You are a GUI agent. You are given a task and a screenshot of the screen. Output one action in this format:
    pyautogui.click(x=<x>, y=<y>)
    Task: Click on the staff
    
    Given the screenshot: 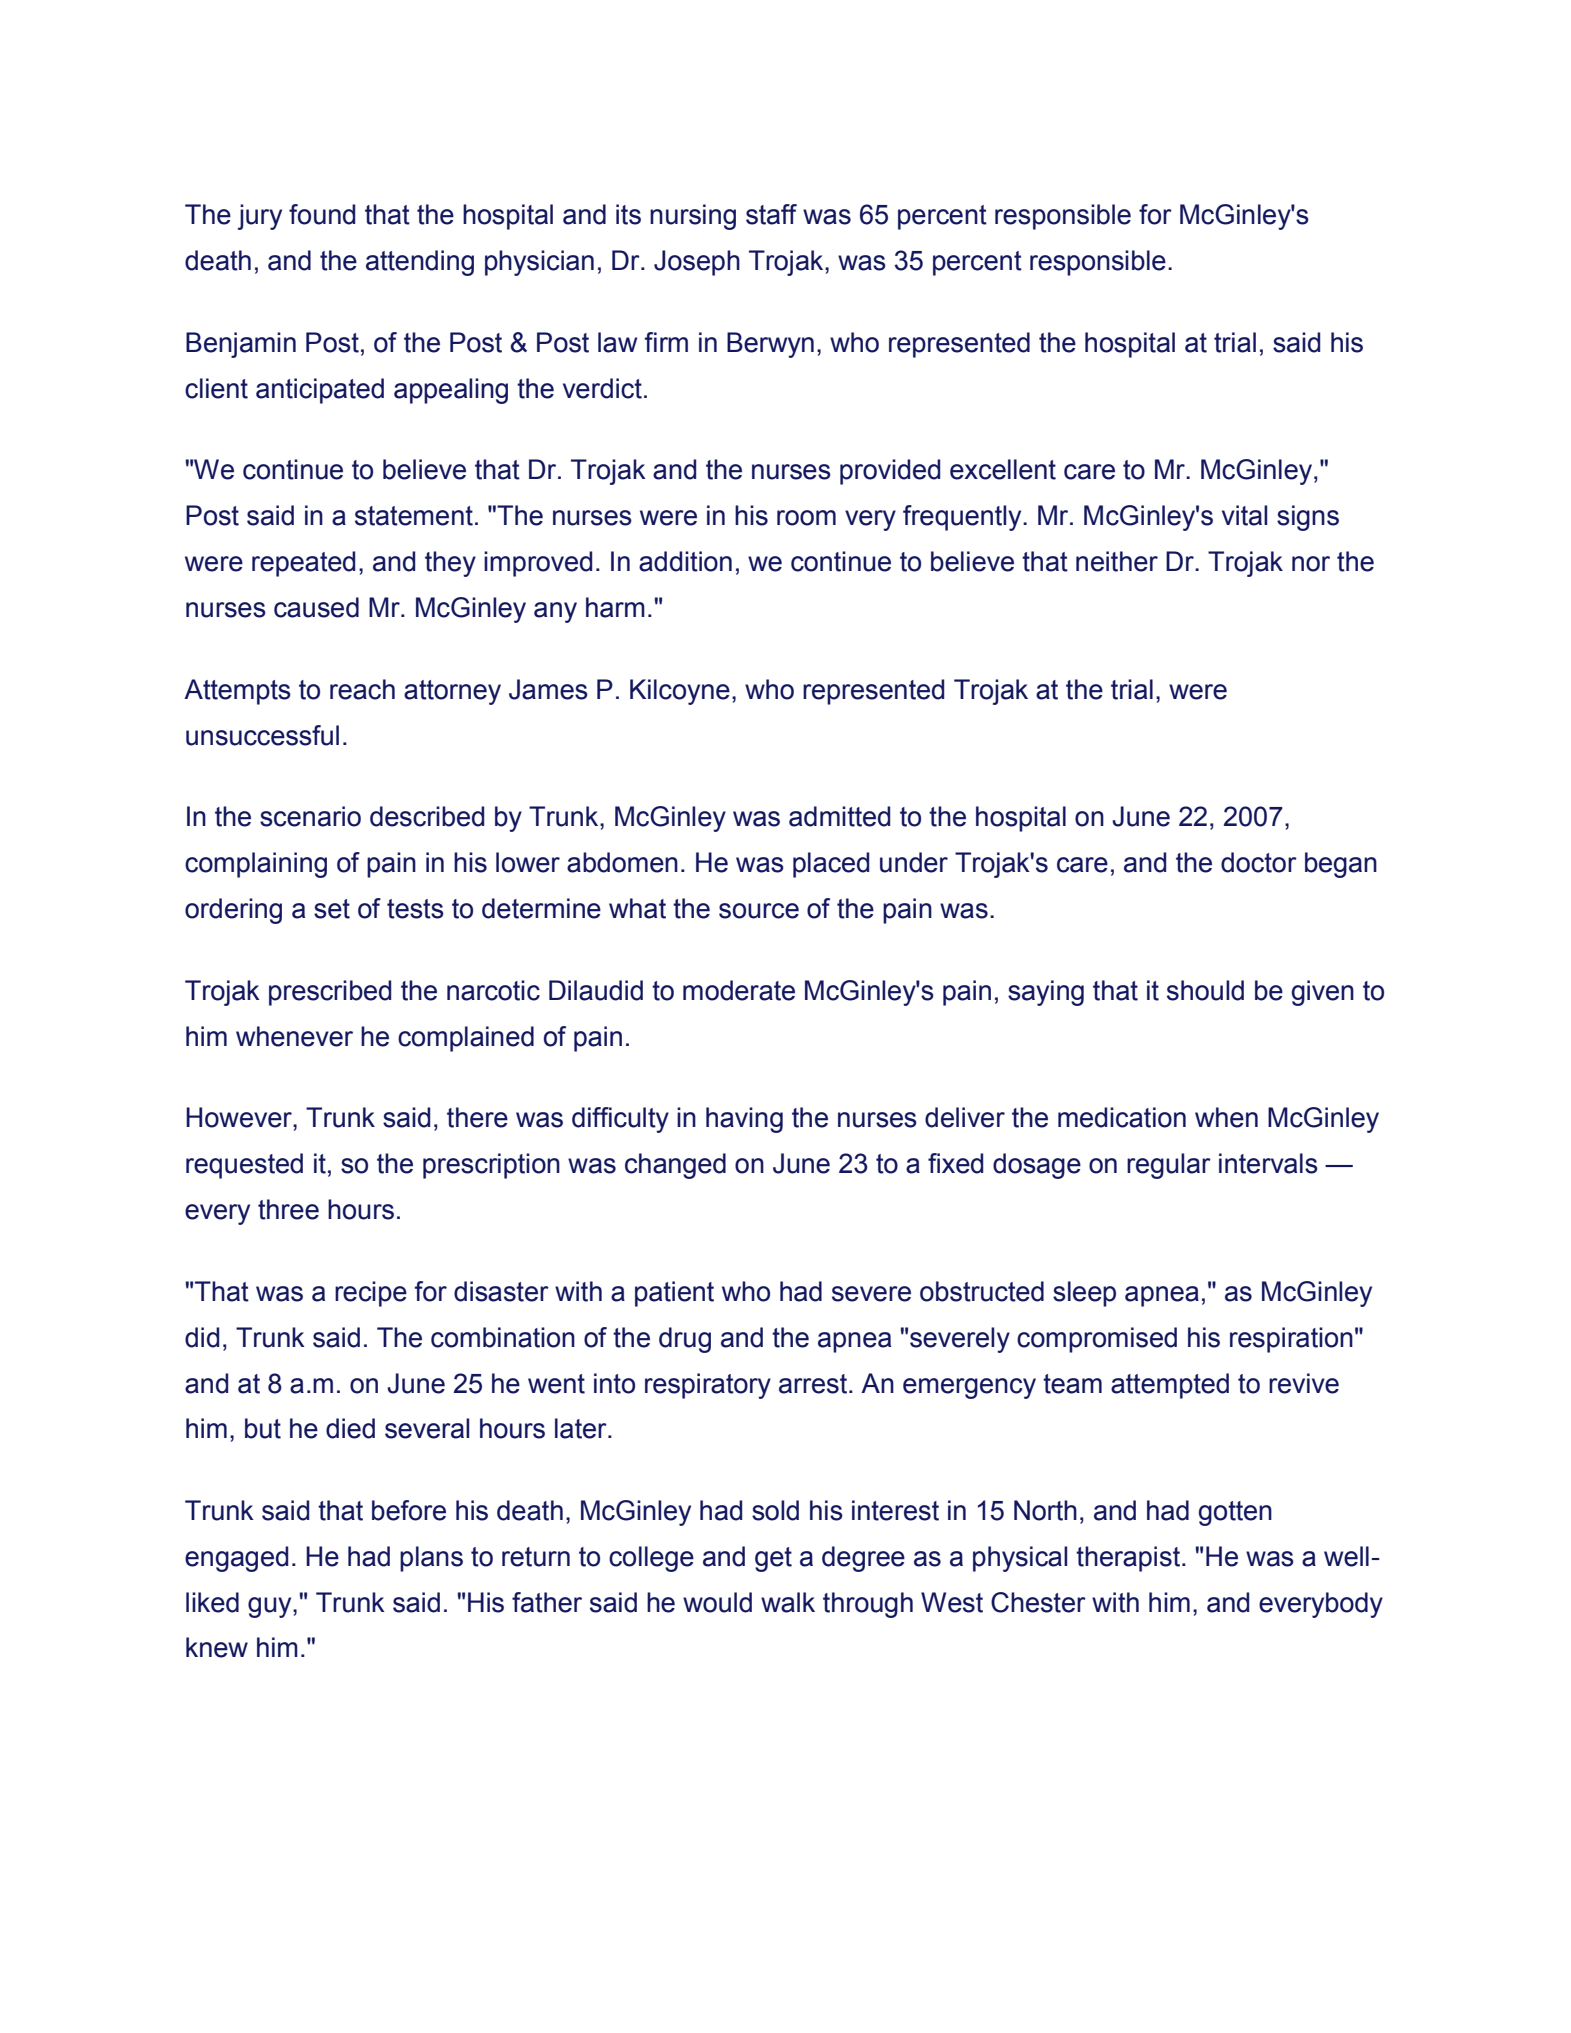 What is the action you would take?
    pyautogui.click(x=771, y=214)
